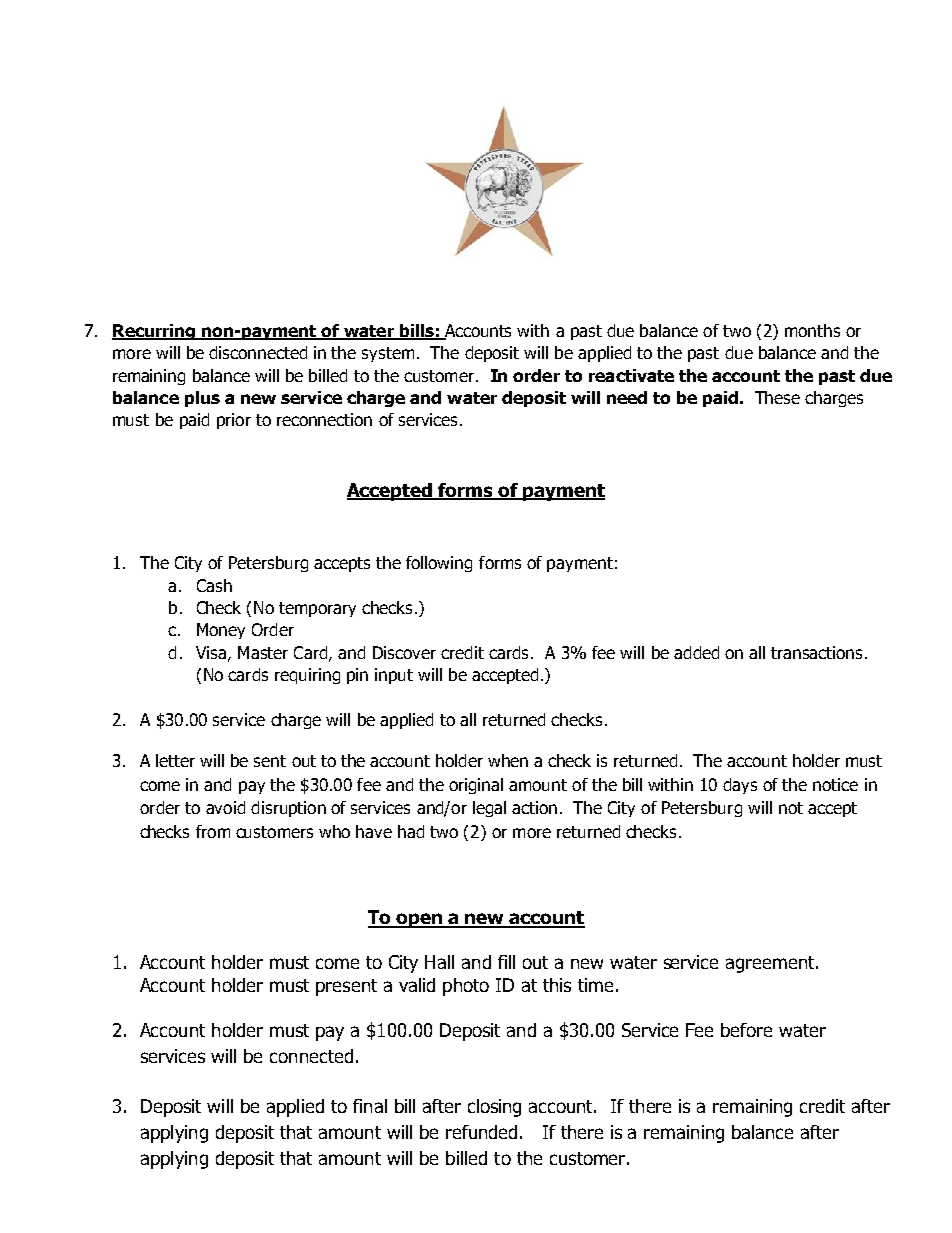  I want to click on These, so click(777, 397).
